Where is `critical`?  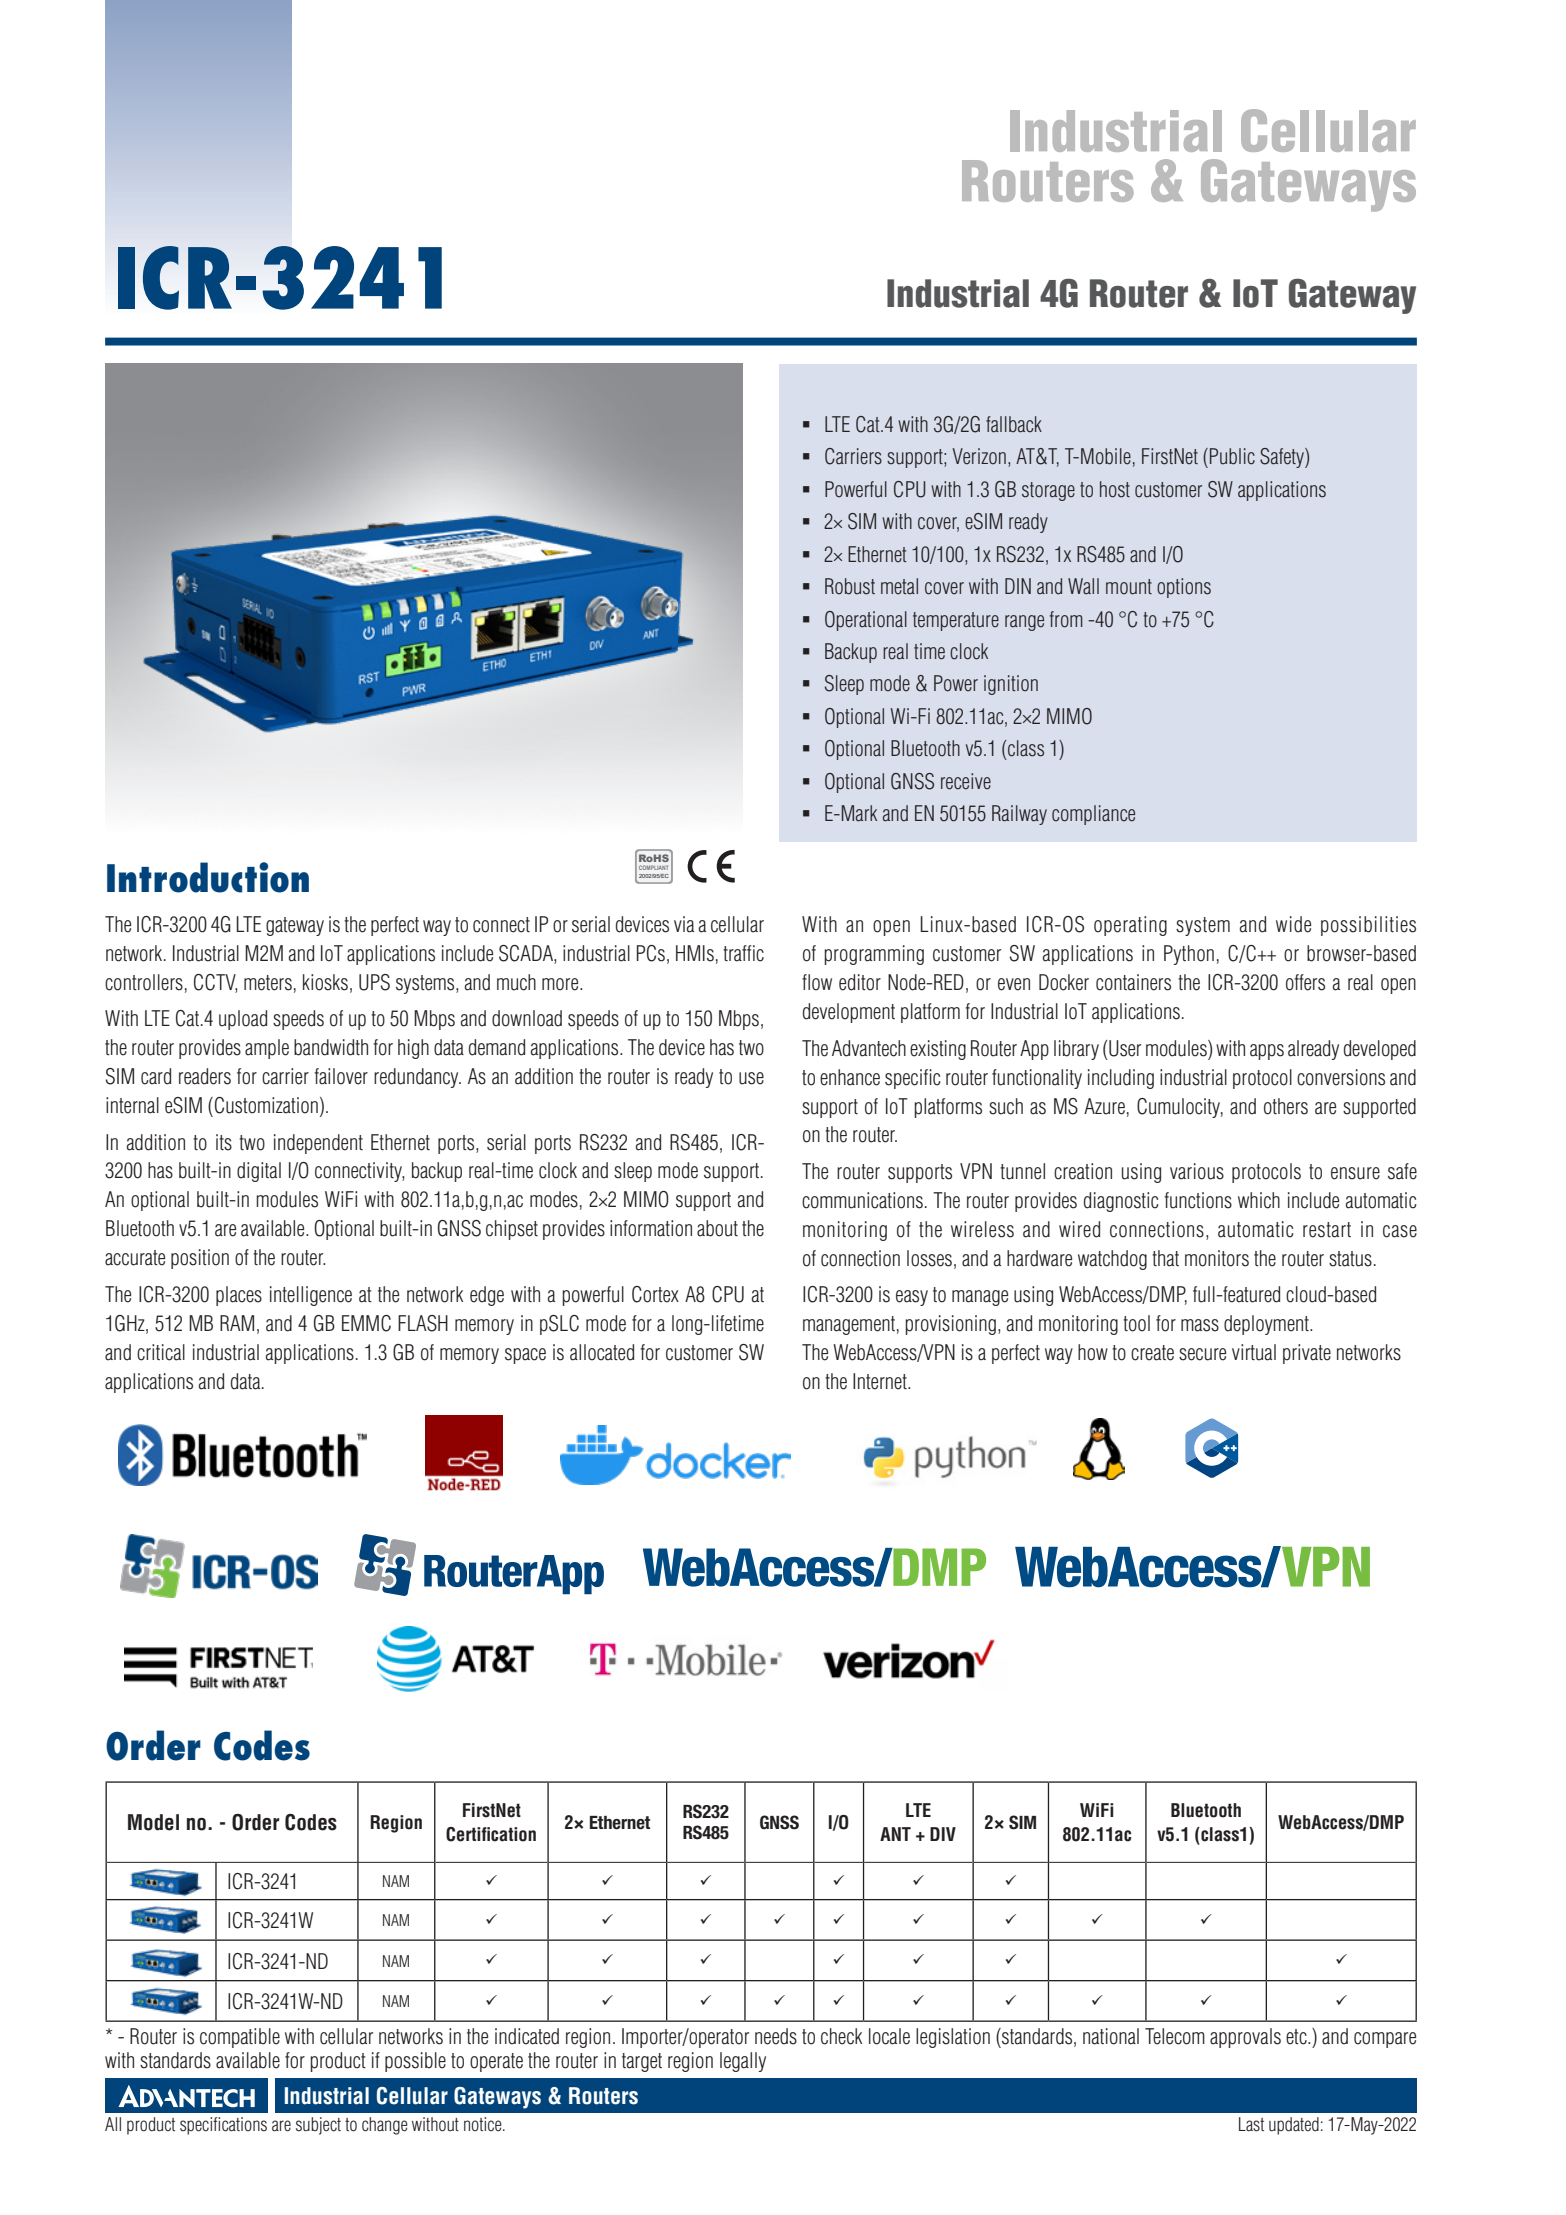
critical is located at coordinates (161, 1352).
